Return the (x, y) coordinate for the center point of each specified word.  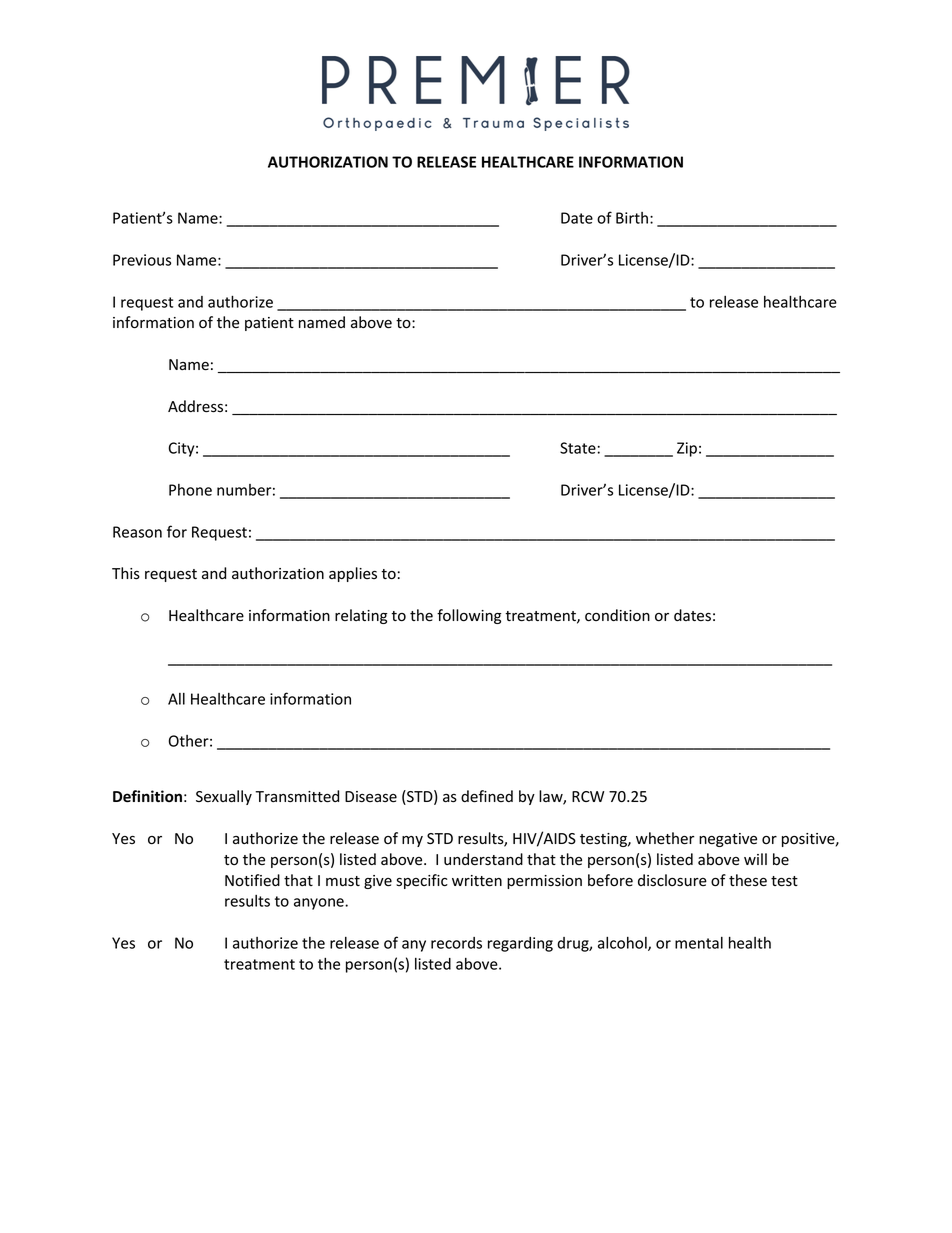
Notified (252, 880)
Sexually (224, 797)
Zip (687, 449)
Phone (190, 490)
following (469, 616)
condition (617, 615)
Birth (632, 218)
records (456, 943)
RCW (588, 796)
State (578, 448)
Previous (142, 260)
